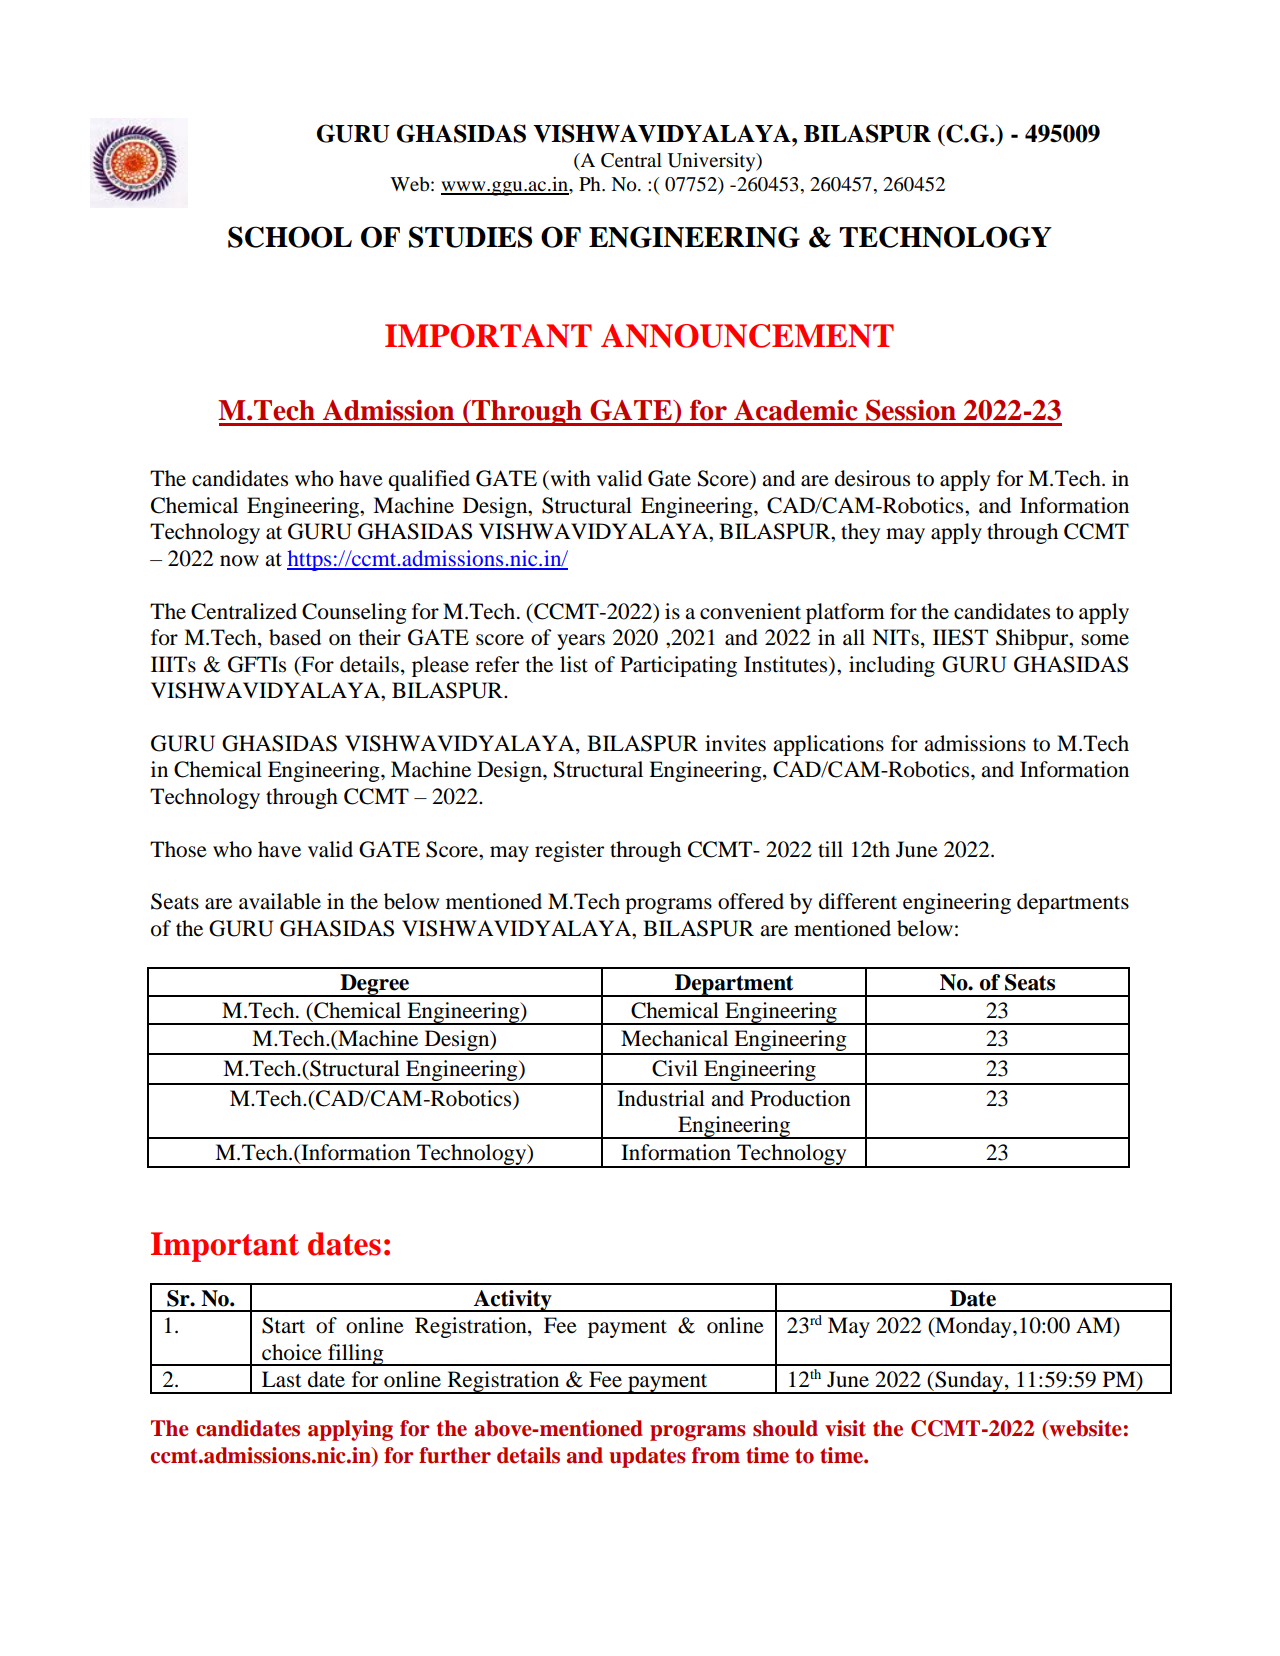  What do you see at coordinates (280, 901) in the image?
I see `available` at bounding box center [280, 901].
